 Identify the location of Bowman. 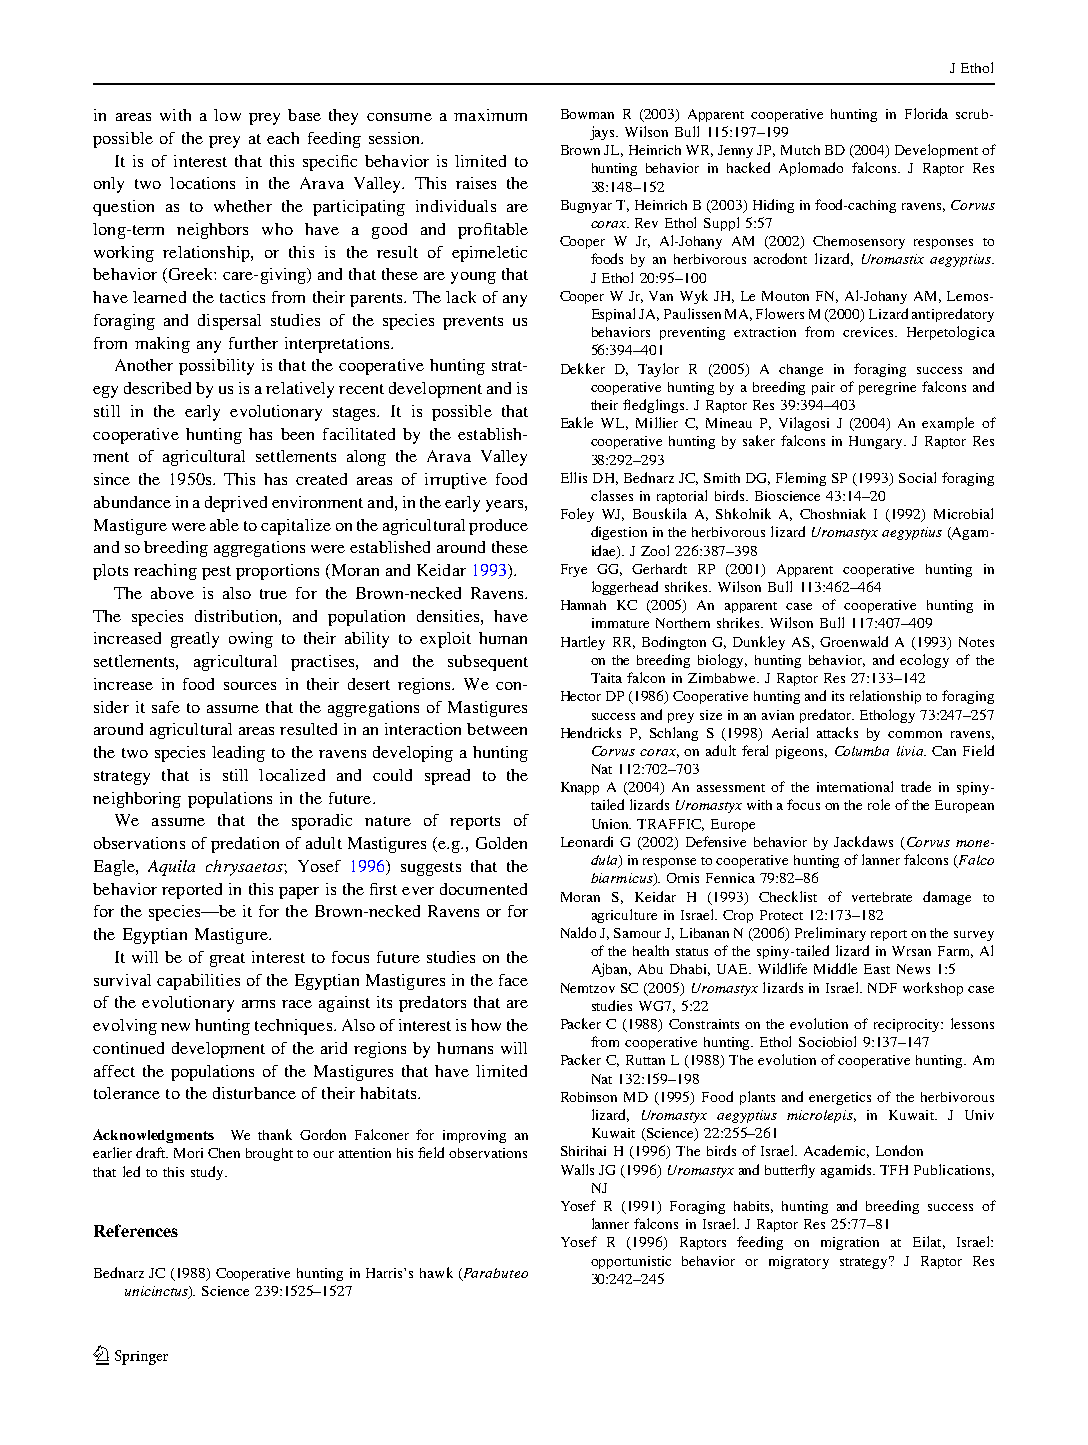
(587, 114).
